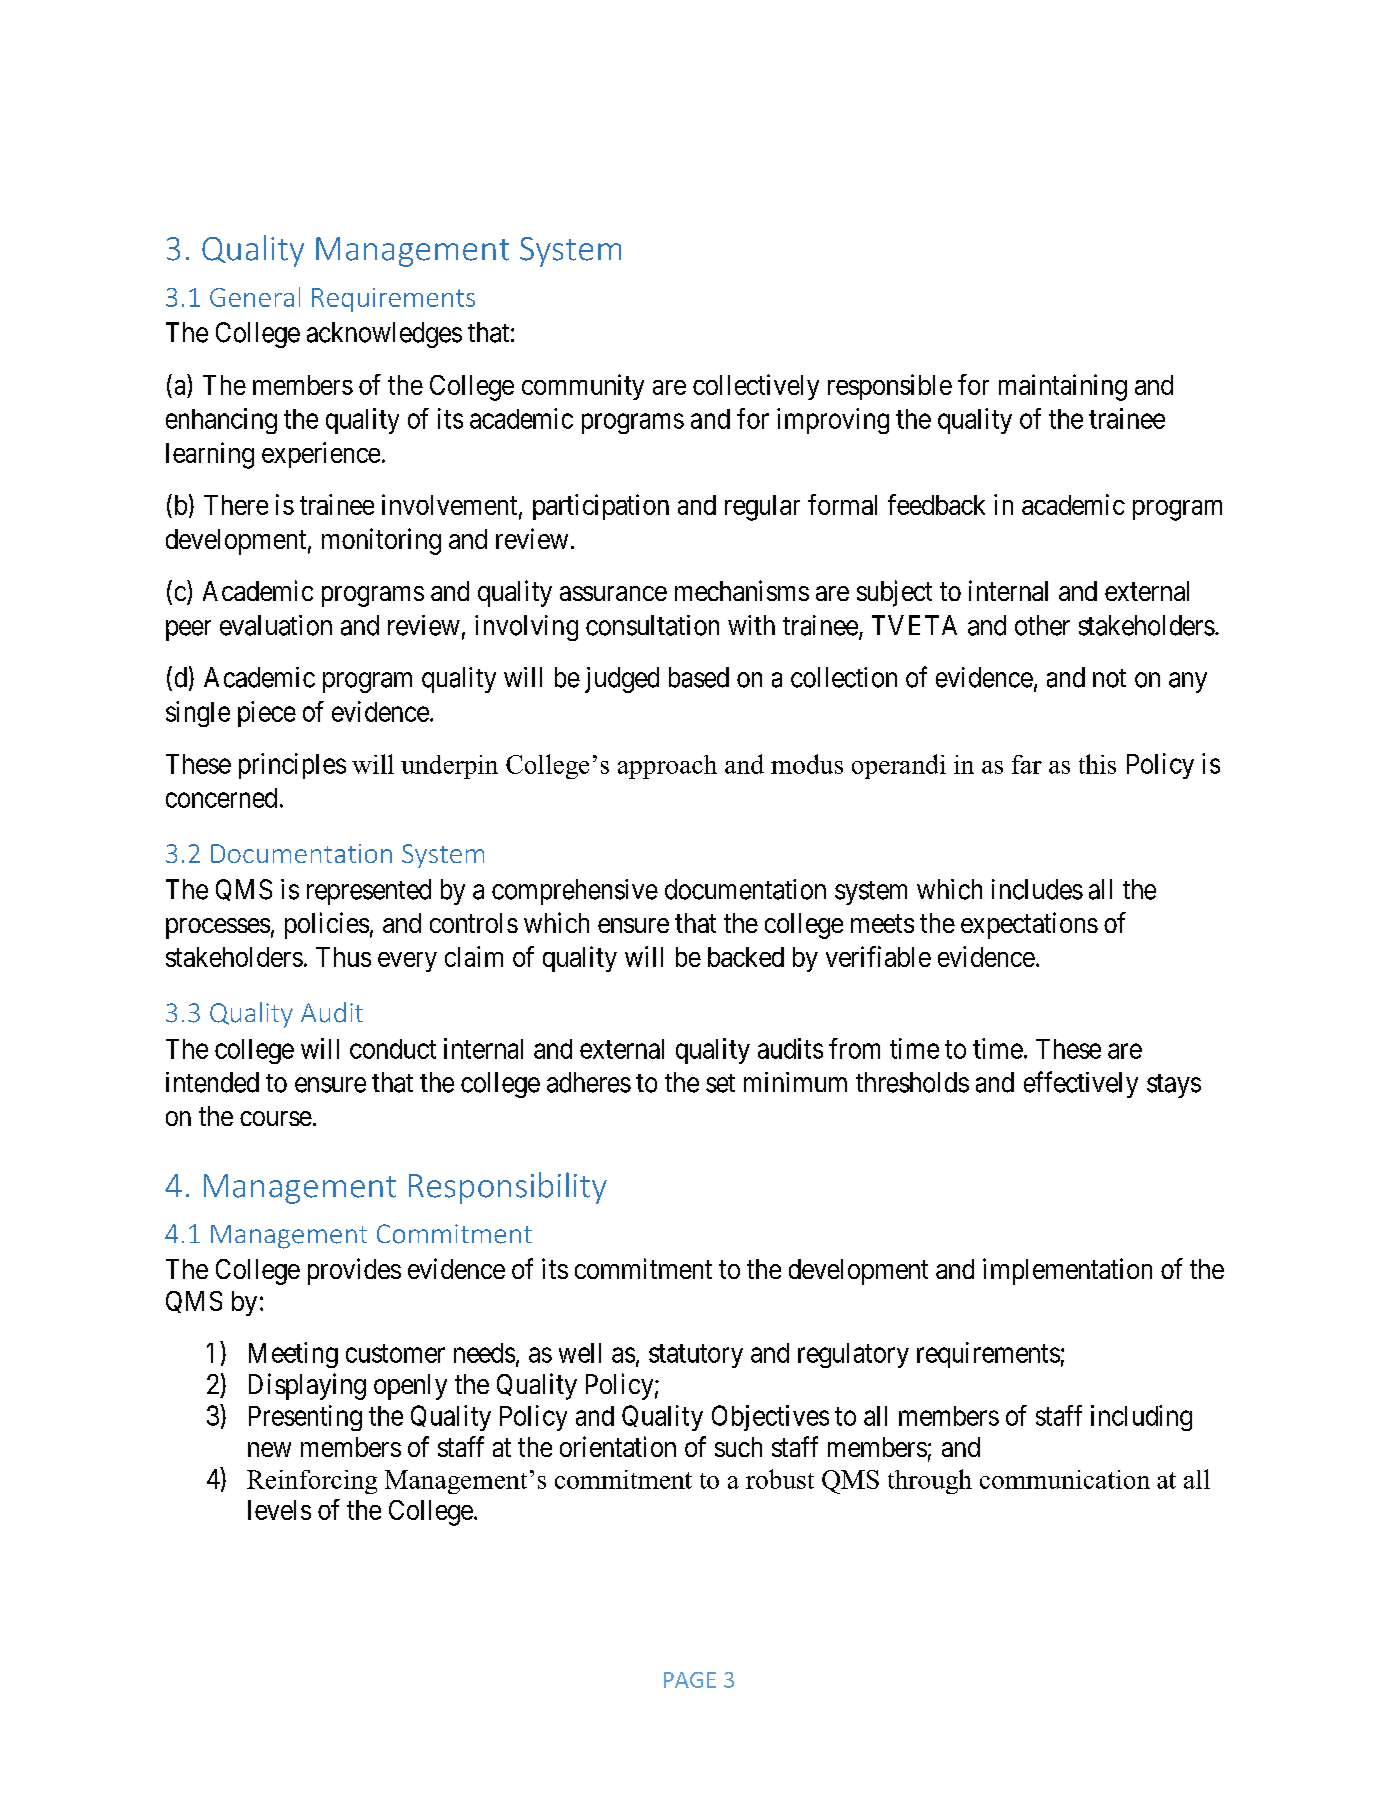 Image resolution: width=1397 pixels, height=1807 pixels. I want to click on based, so click(699, 677).
